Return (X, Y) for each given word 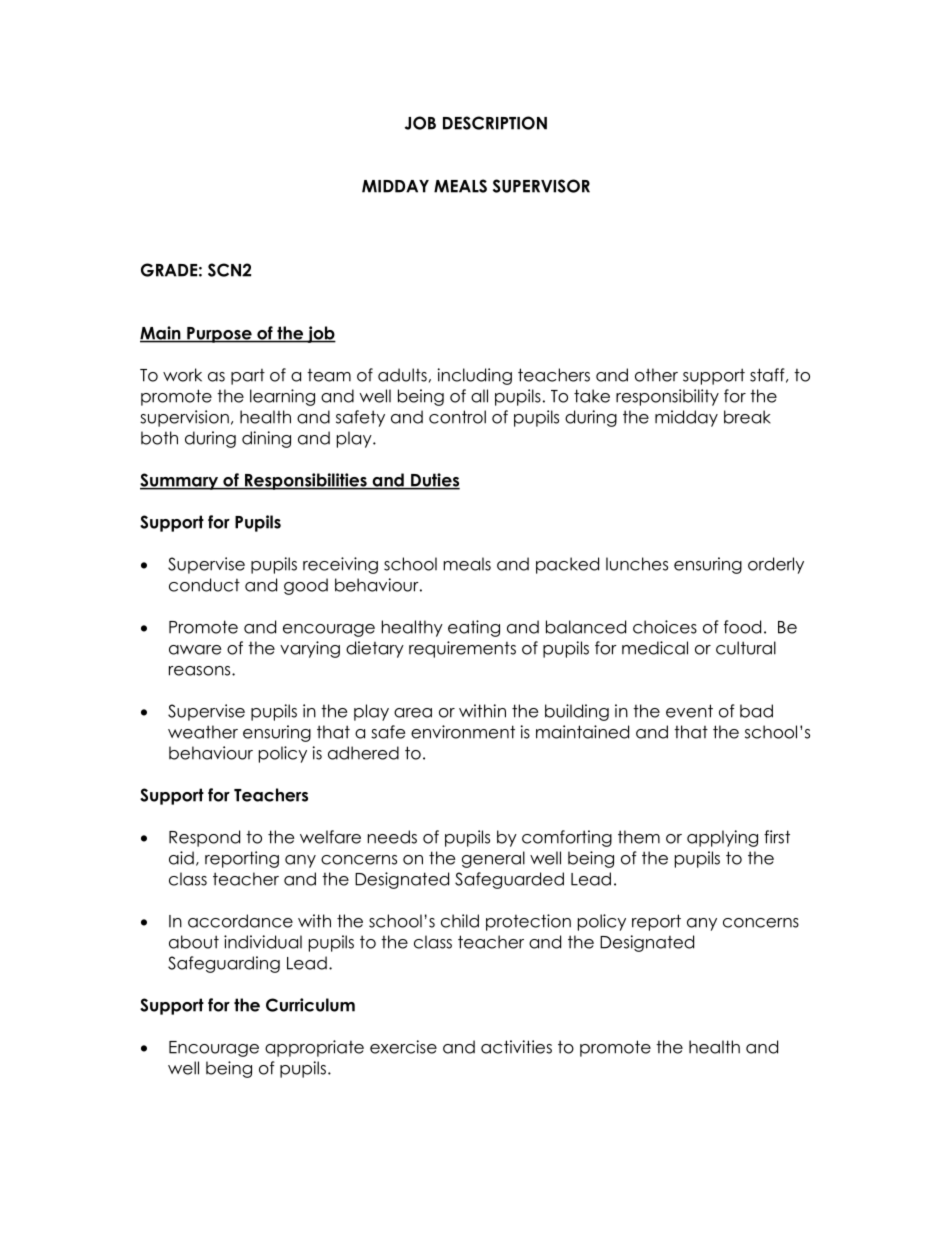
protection (528, 922)
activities (516, 1047)
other (656, 375)
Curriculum (310, 1005)
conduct (204, 585)
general (493, 859)
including (475, 376)
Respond (204, 838)
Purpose (219, 335)
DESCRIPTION (495, 123)
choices (665, 627)
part (248, 377)
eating (474, 628)
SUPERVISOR (541, 186)
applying (722, 838)
